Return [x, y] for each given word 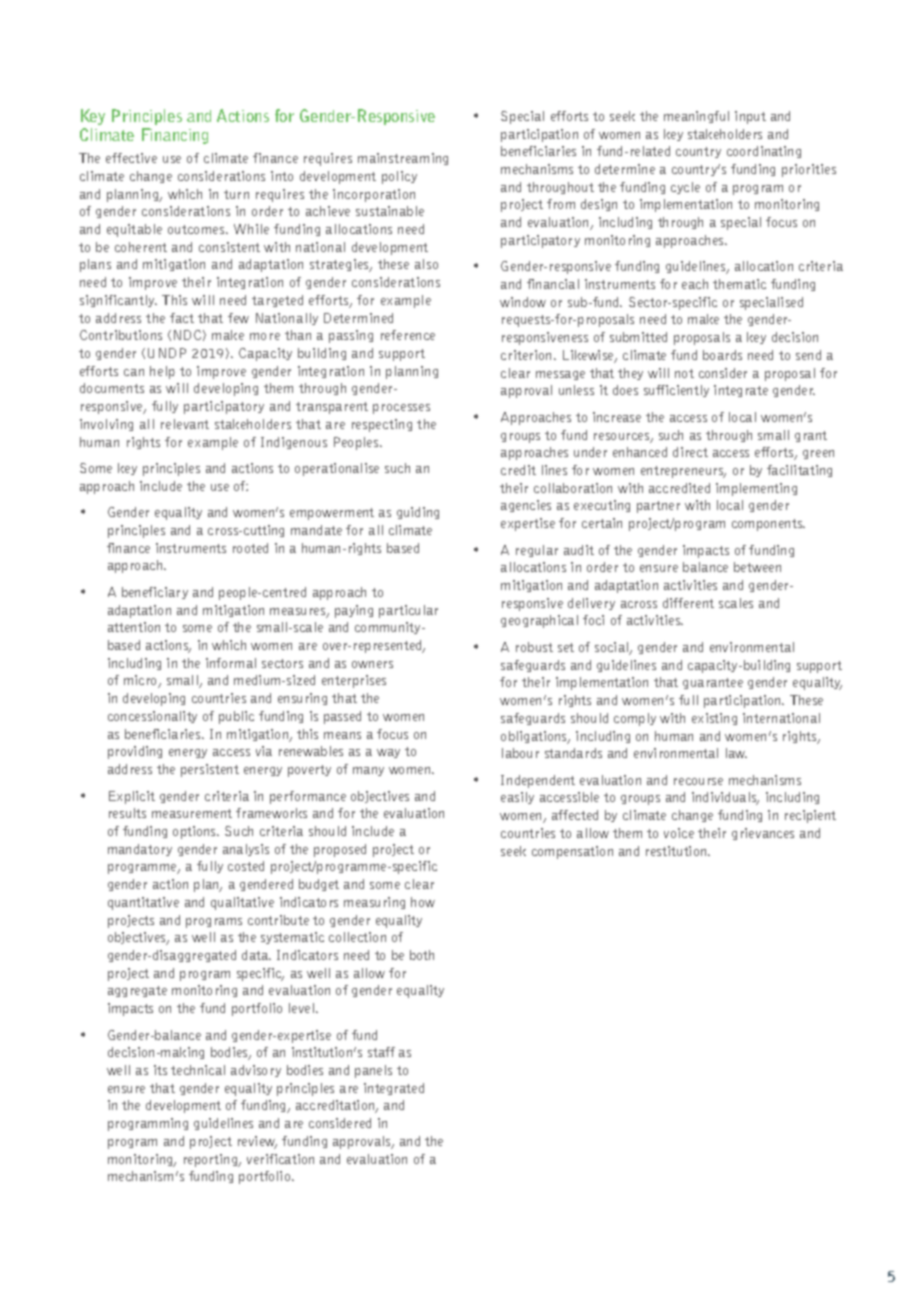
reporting [212, 1160]
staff [381, 1052]
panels [373, 1071]
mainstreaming [403, 159]
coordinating [764, 152]
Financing [175, 136]
